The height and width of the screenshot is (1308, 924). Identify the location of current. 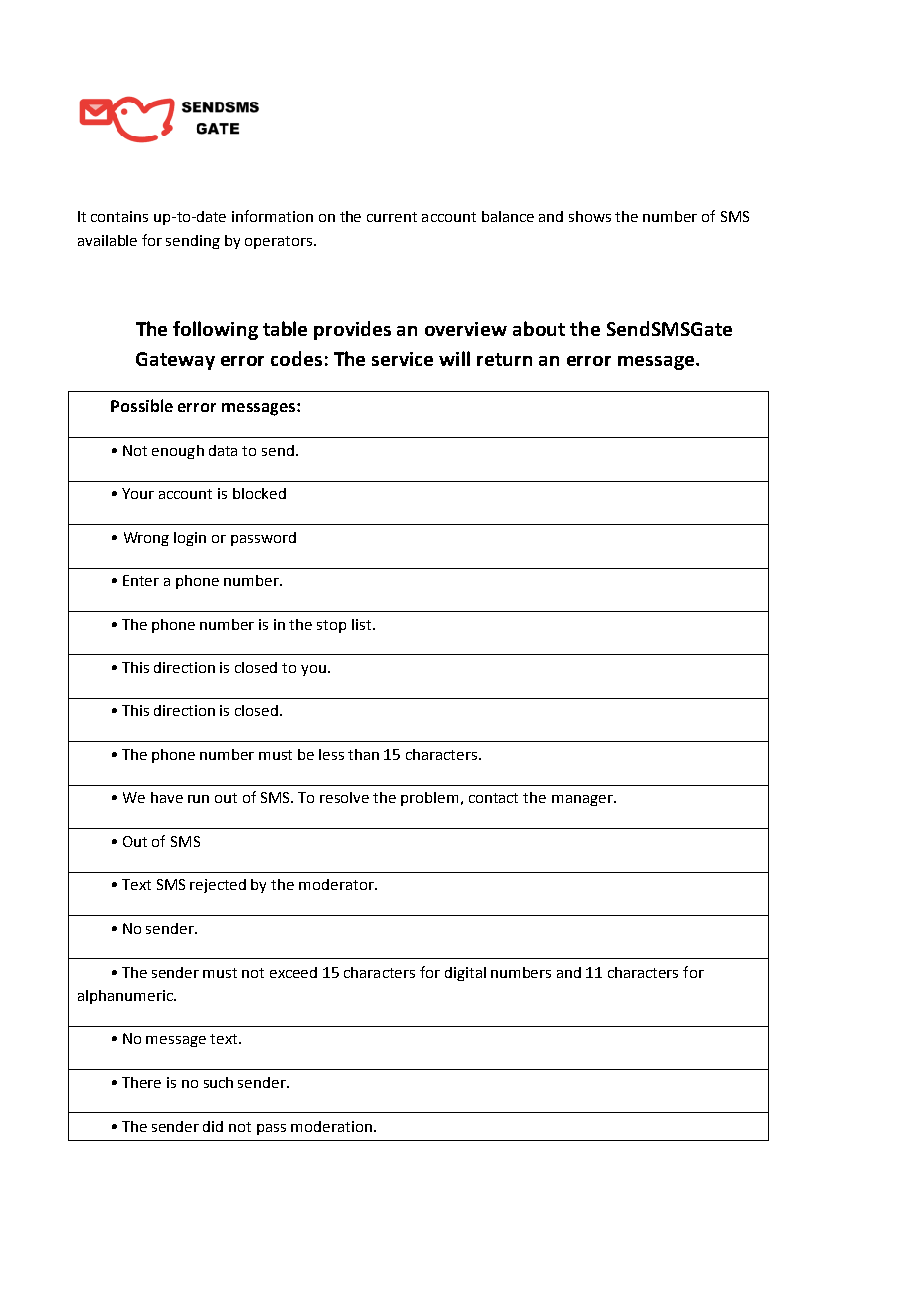
(392, 217).
